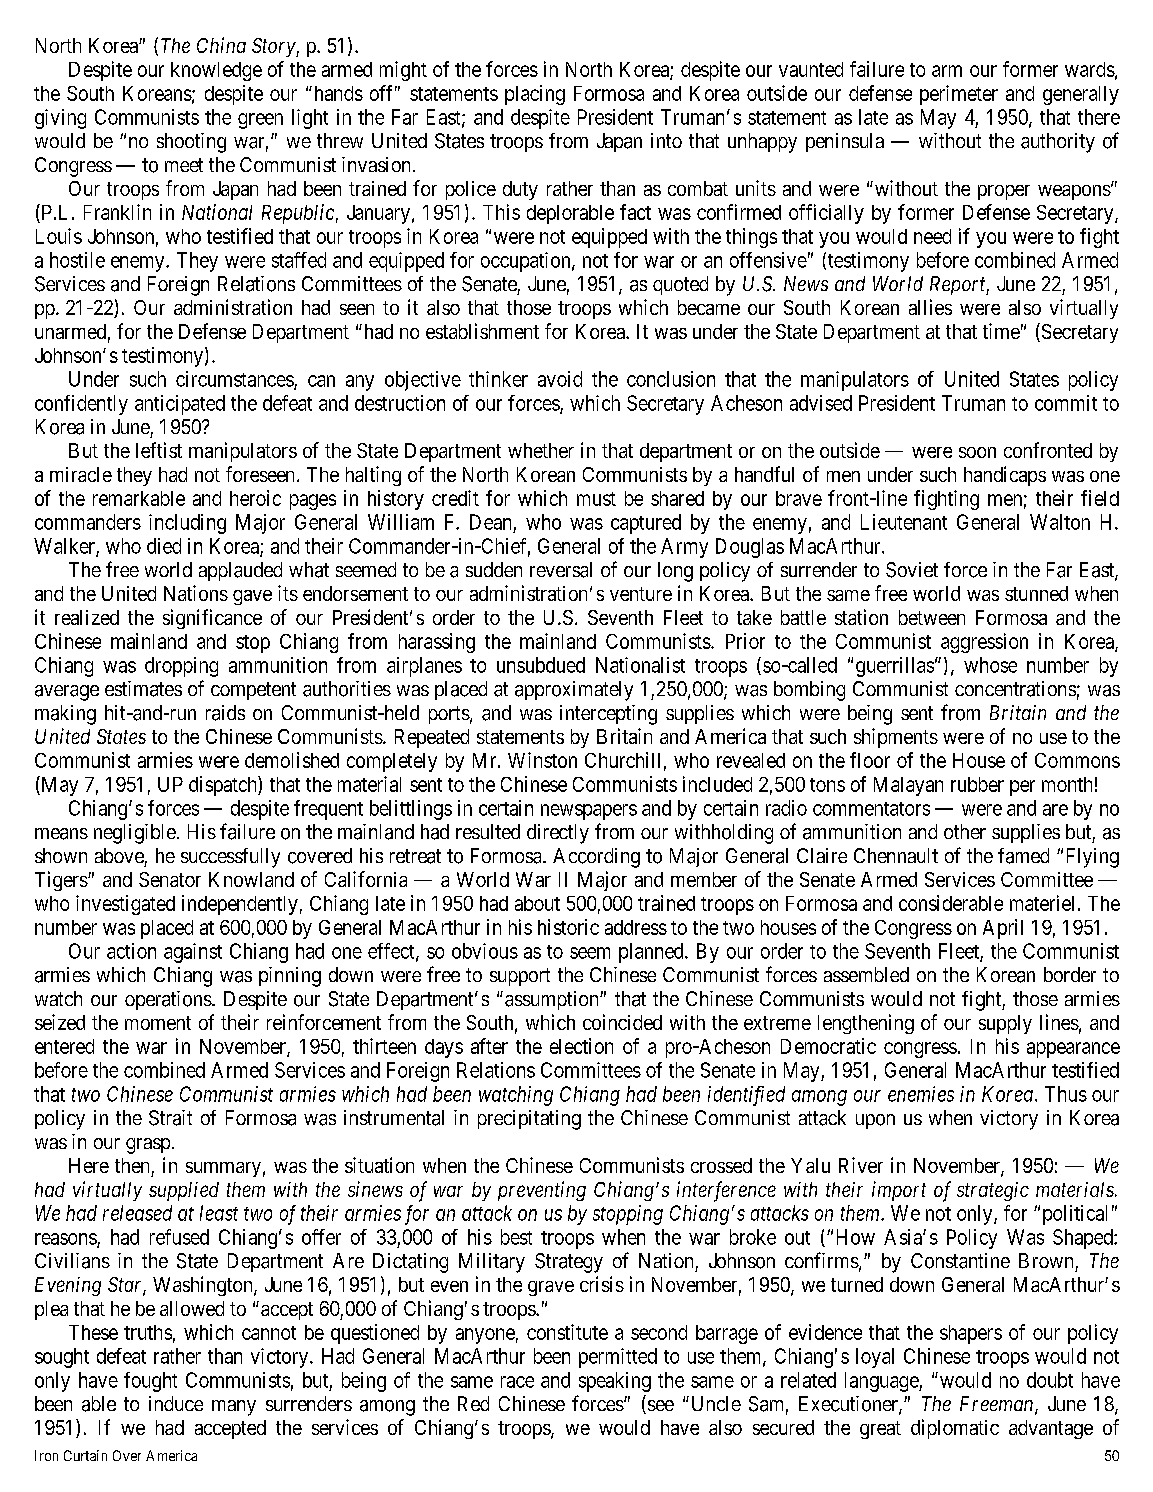 The image size is (1153, 1492). Describe the element at coordinates (542, 760) in the screenshot. I see `Winston` at that location.
